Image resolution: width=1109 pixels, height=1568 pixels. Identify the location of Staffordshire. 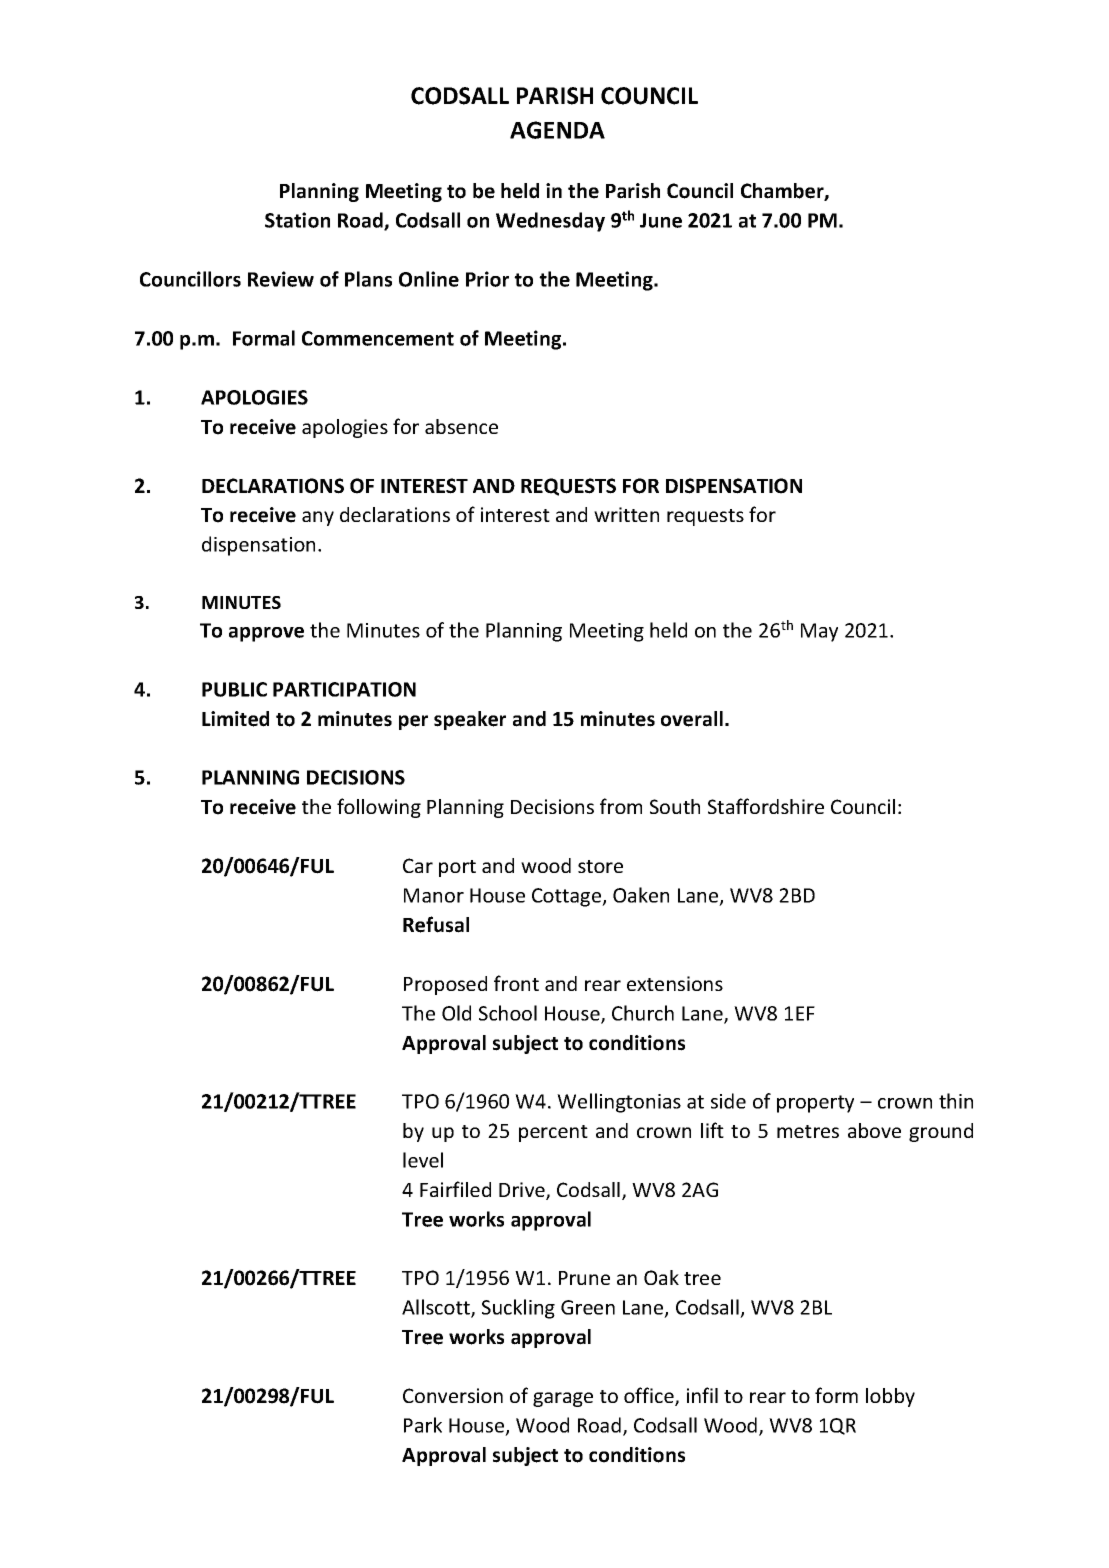
(766, 806).
